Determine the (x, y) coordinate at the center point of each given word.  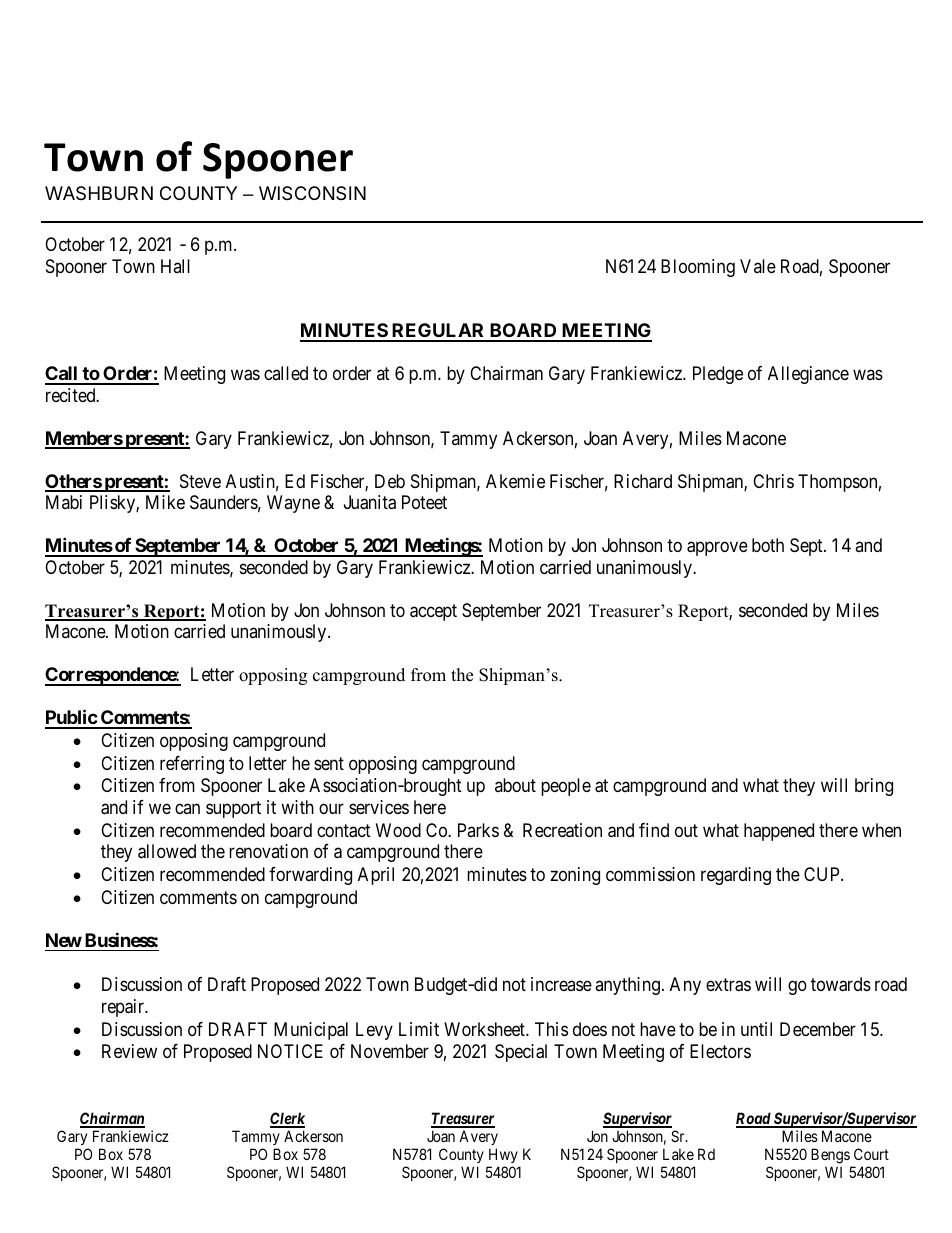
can (187, 808)
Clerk (287, 1119)
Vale (758, 266)
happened (779, 832)
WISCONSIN (312, 193)
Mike (165, 502)
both (768, 545)
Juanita (370, 502)
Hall (175, 266)
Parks (478, 830)
